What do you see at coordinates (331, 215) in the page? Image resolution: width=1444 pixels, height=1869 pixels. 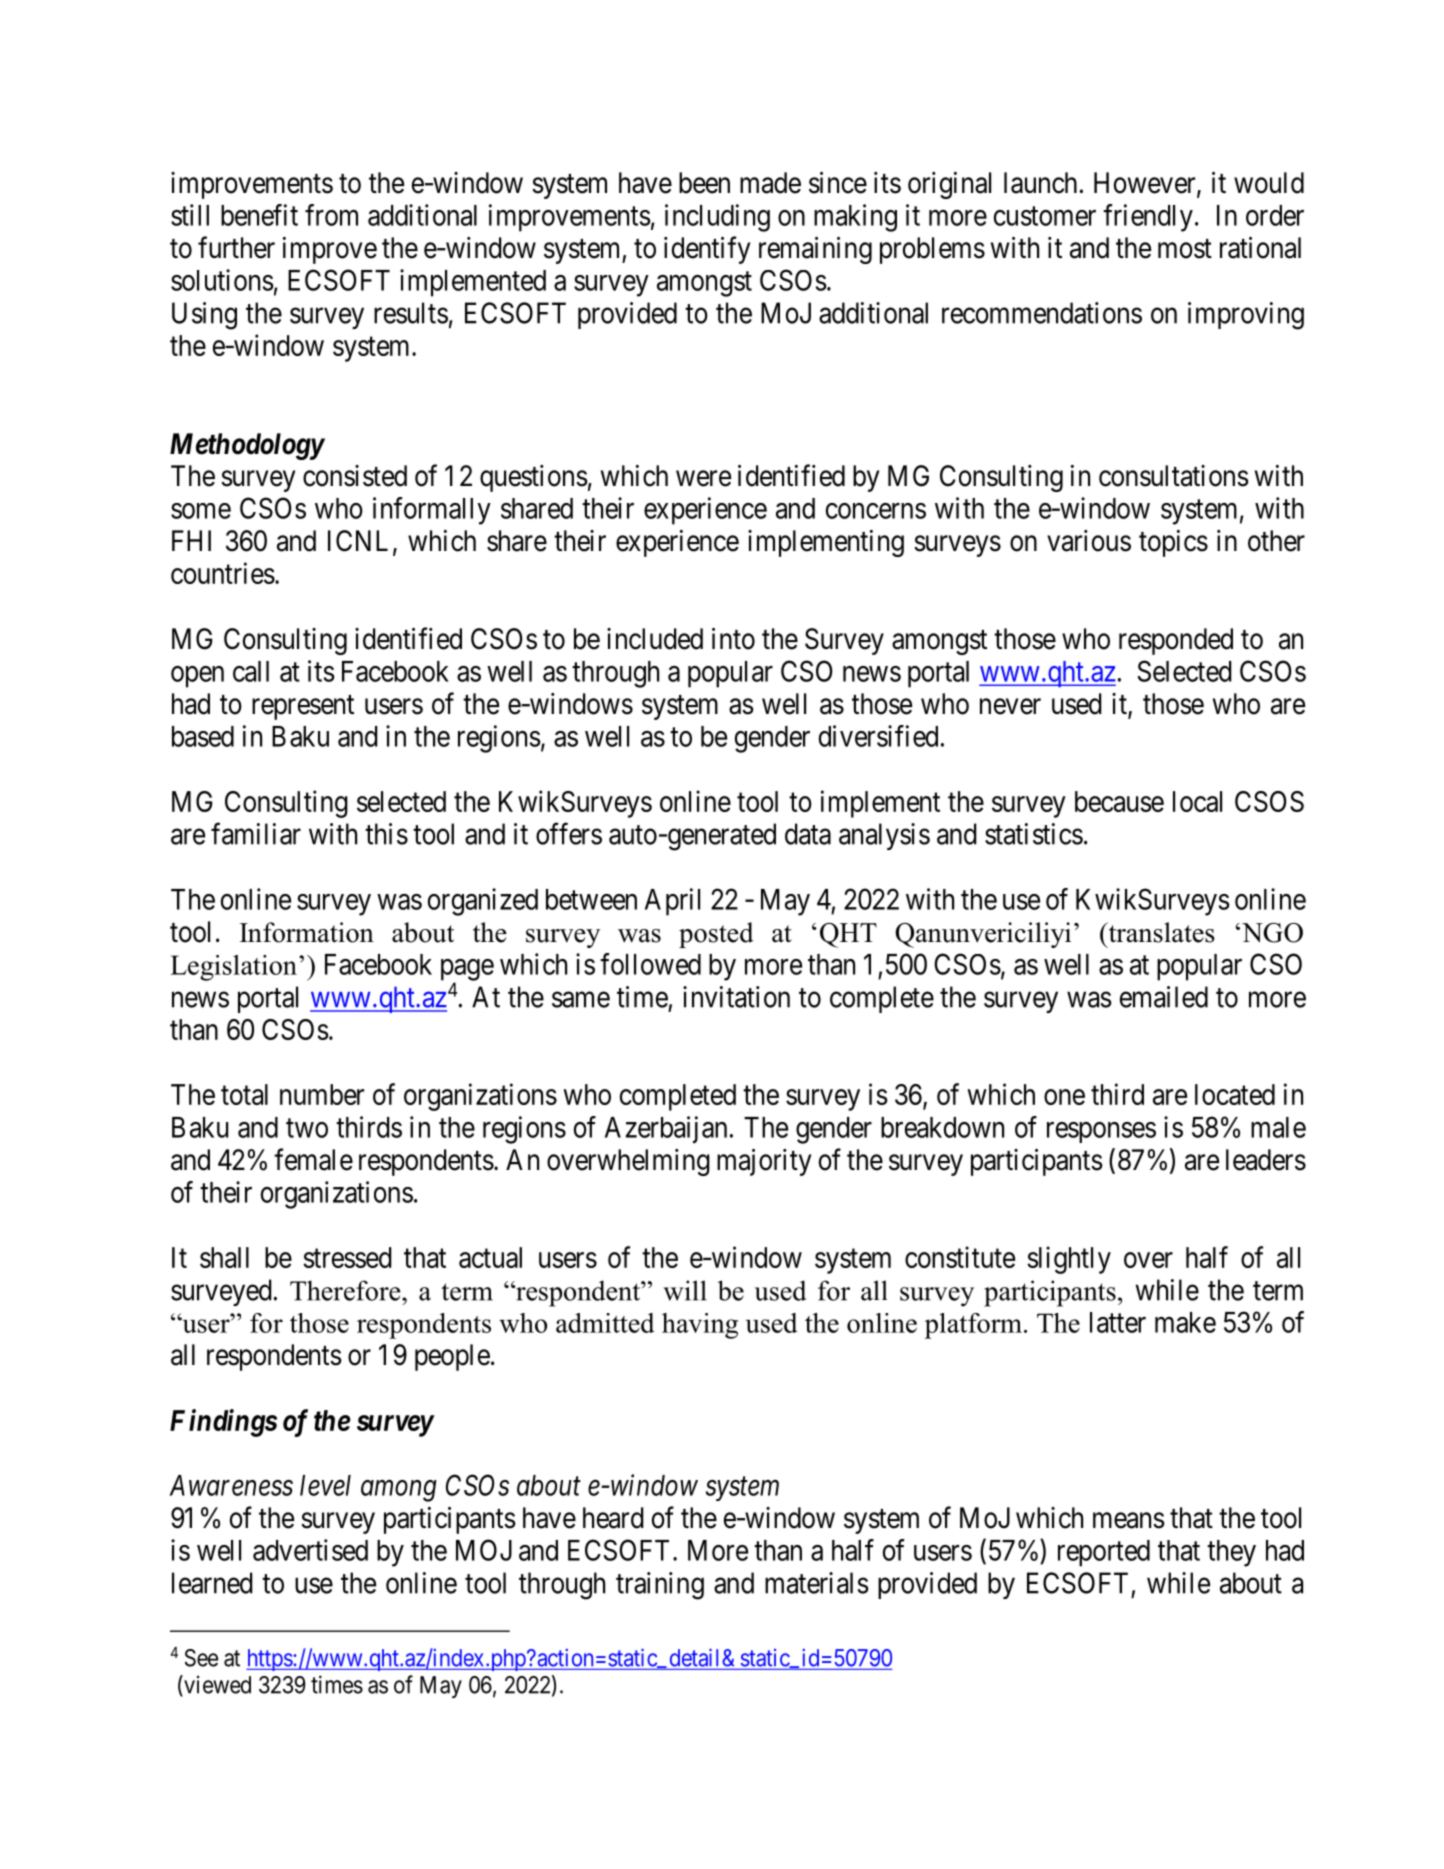 I see `from` at bounding box center [331, 215].
